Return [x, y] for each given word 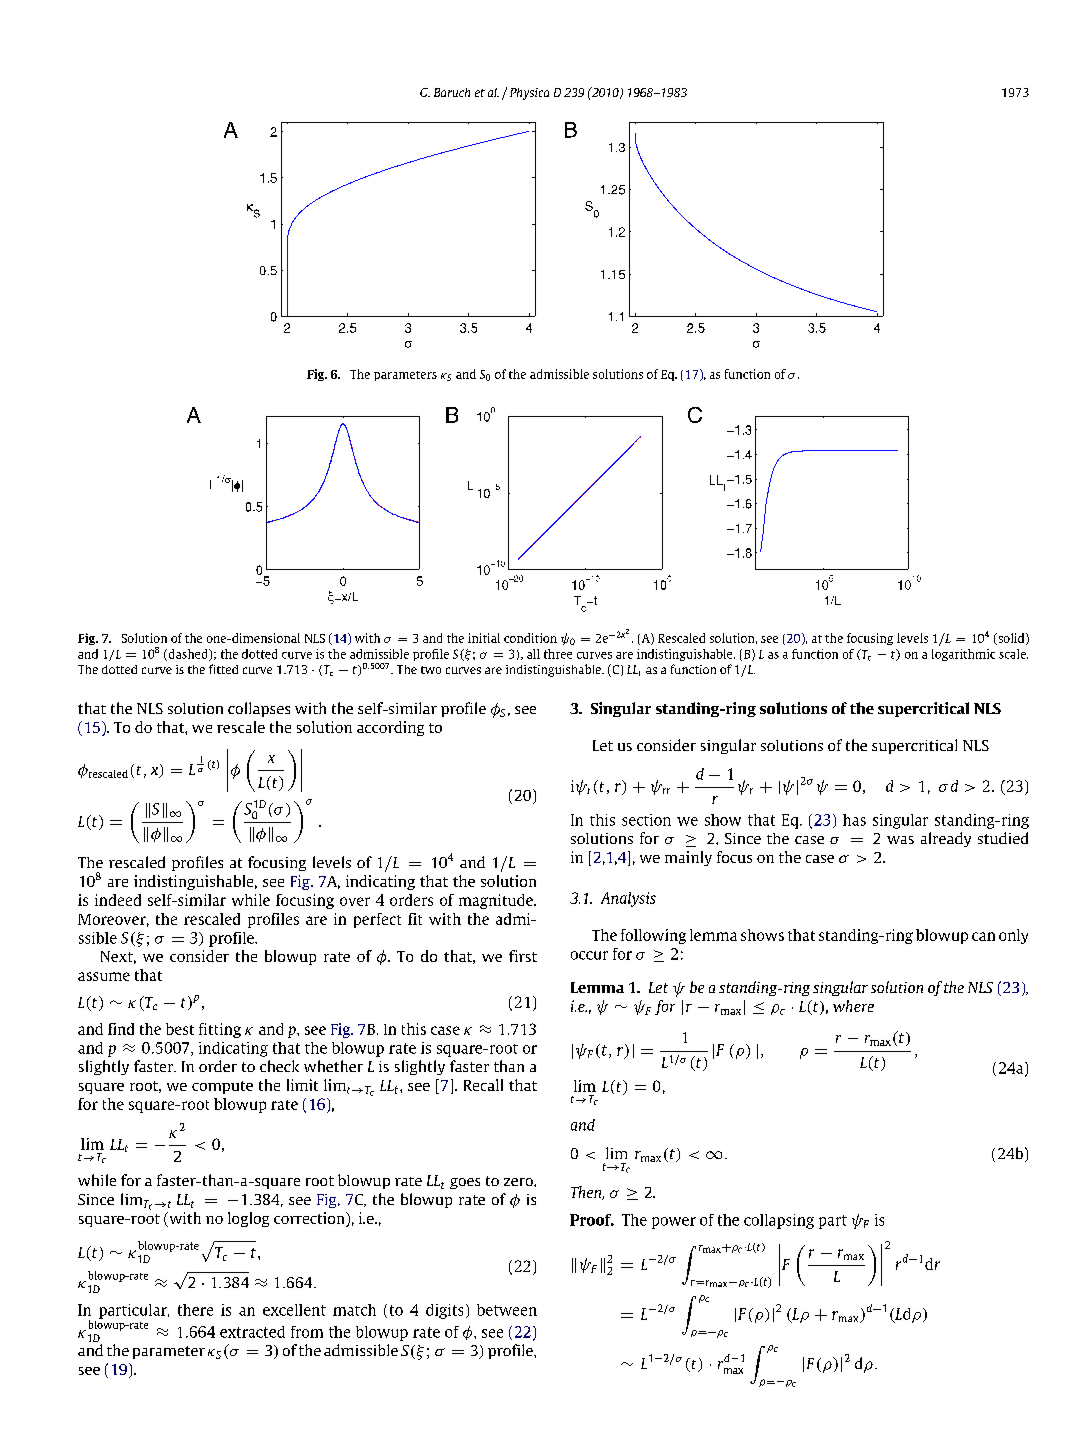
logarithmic [963, 655]
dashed [188, 655]
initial [484, 638]
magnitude [497, 901]
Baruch [452, 92]
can [983, 936]
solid [1011, 639]
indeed [118, 900]
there [195, 1310]
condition [530, 638]
